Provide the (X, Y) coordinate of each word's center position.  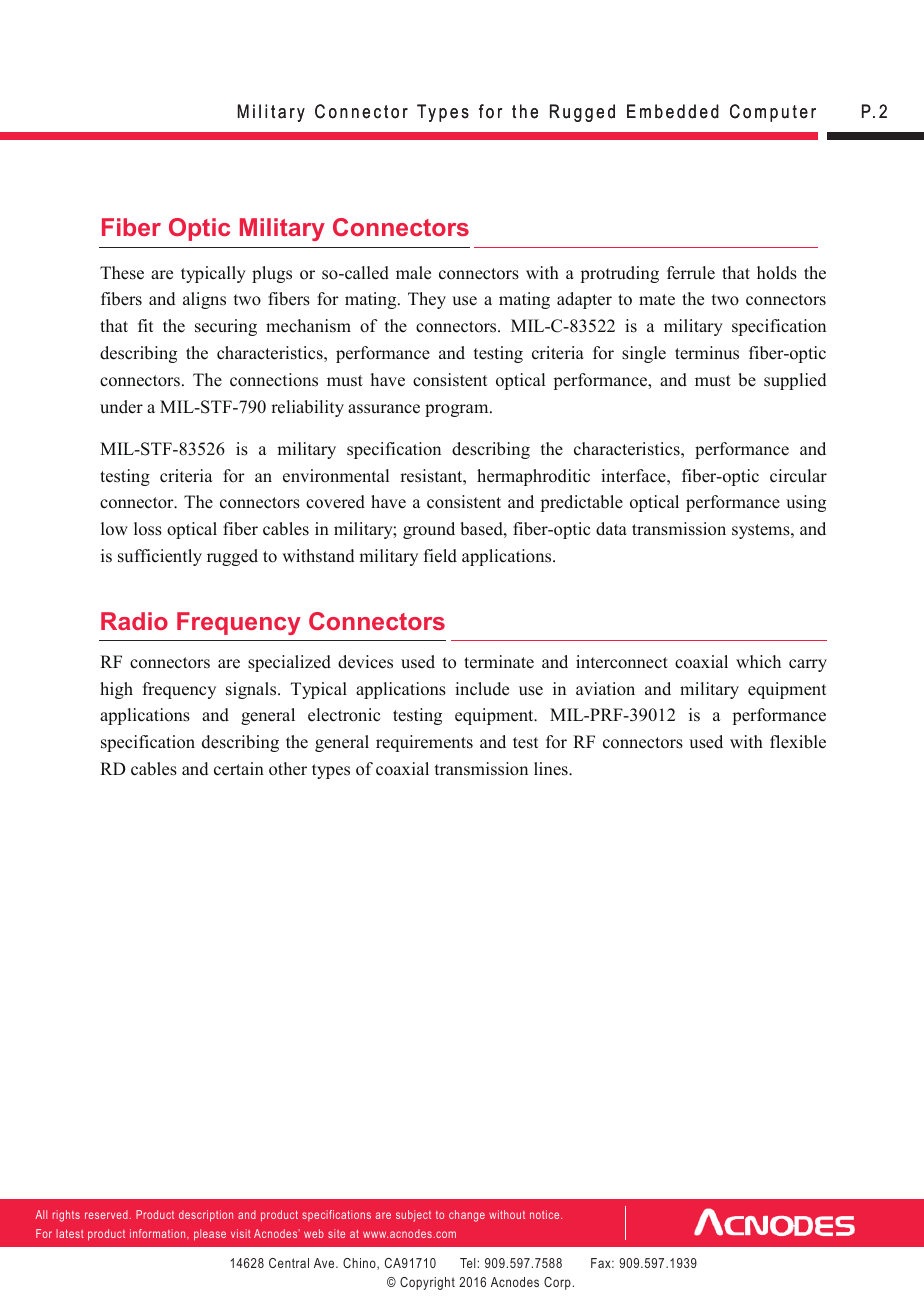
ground (429, 530)
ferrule (691, 273)
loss (148, 529)
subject (413, 1216)
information (159, 1233)
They (427, 300)
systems (762, 531)
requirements (424, 743)
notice (546, 1214)
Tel (468, 1263)
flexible (798, 742)
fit (145, 325)
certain (239, 769)
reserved (106, 1214)
